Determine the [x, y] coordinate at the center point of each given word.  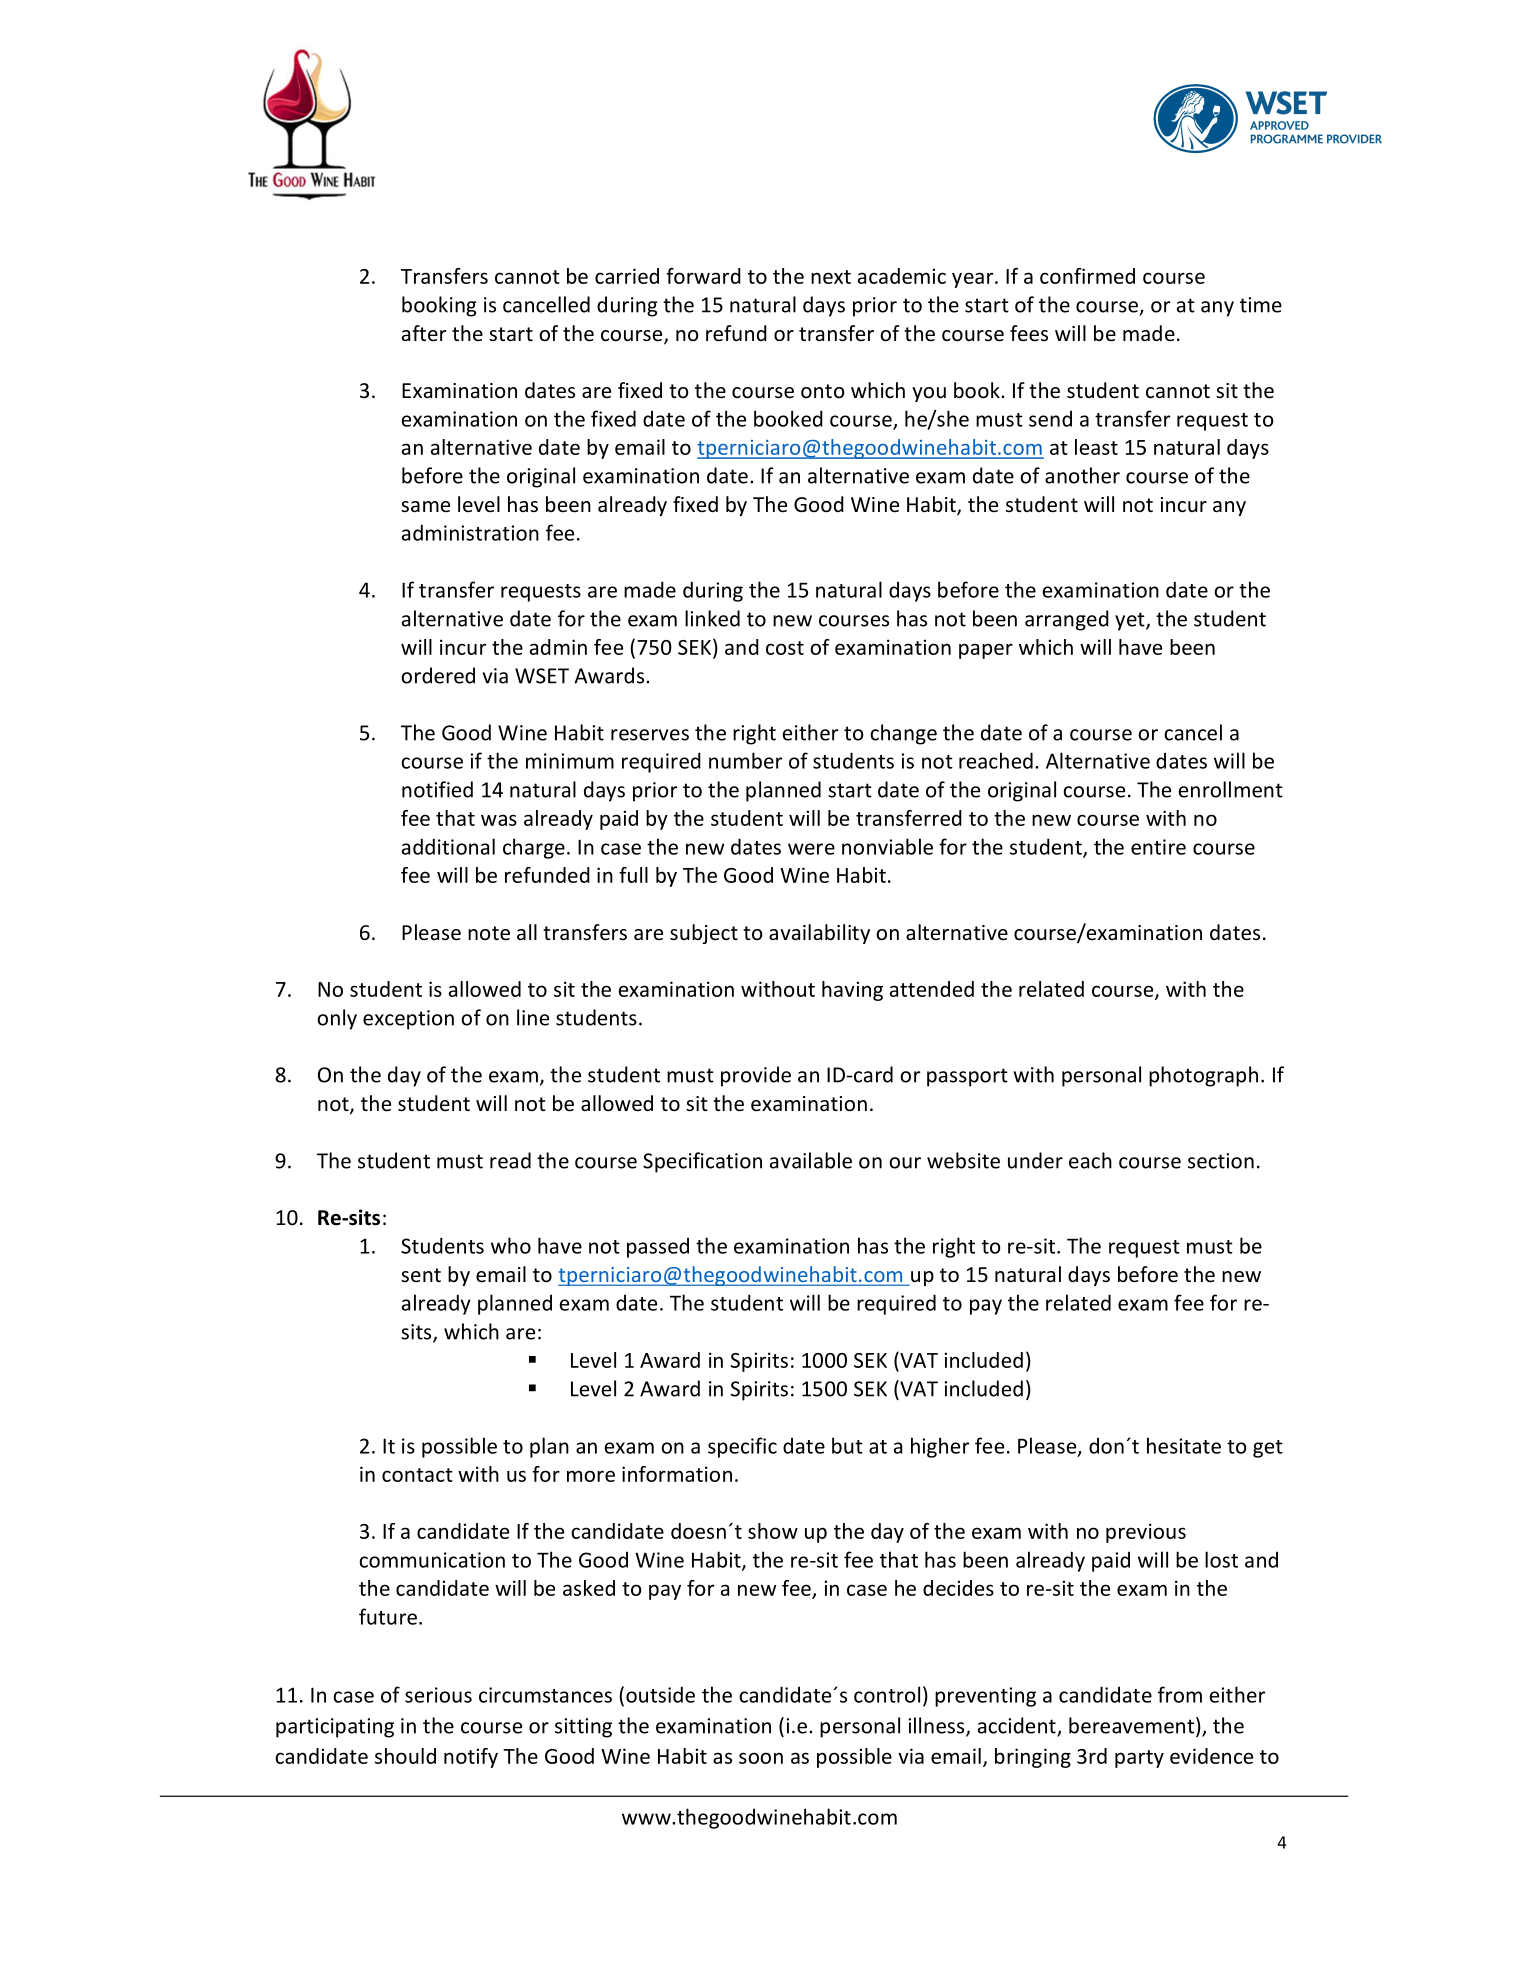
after [424, 333]
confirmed [1087, 276]
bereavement [1133, 1726]
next [831, 277]
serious [438, 1695]
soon [761, 1758]
